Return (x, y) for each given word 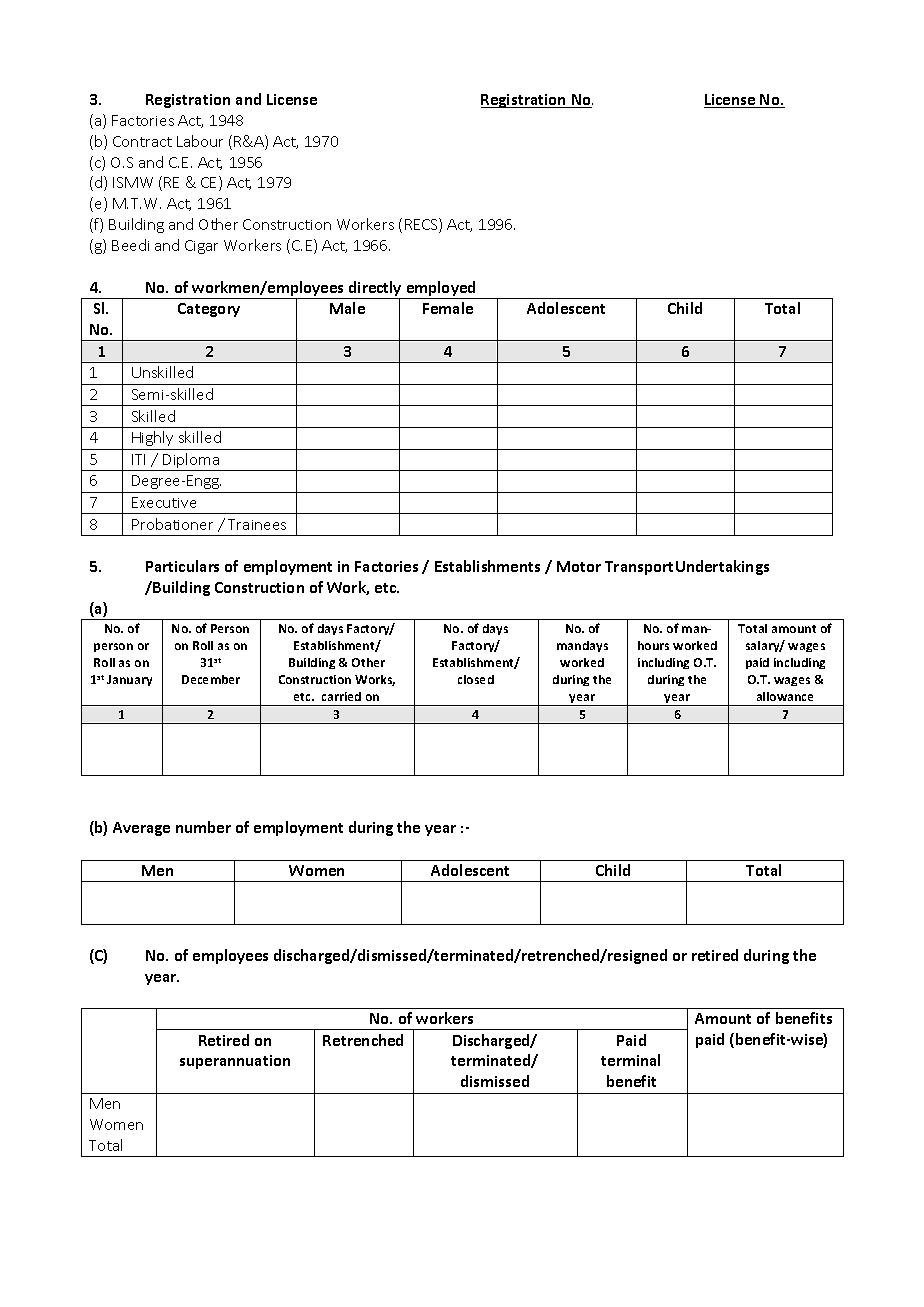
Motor (579, 566)
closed (476, 679)
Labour (200, 141)
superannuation (235, 1062)
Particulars (182, 566)
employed (441, 290)
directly (375, 290)
